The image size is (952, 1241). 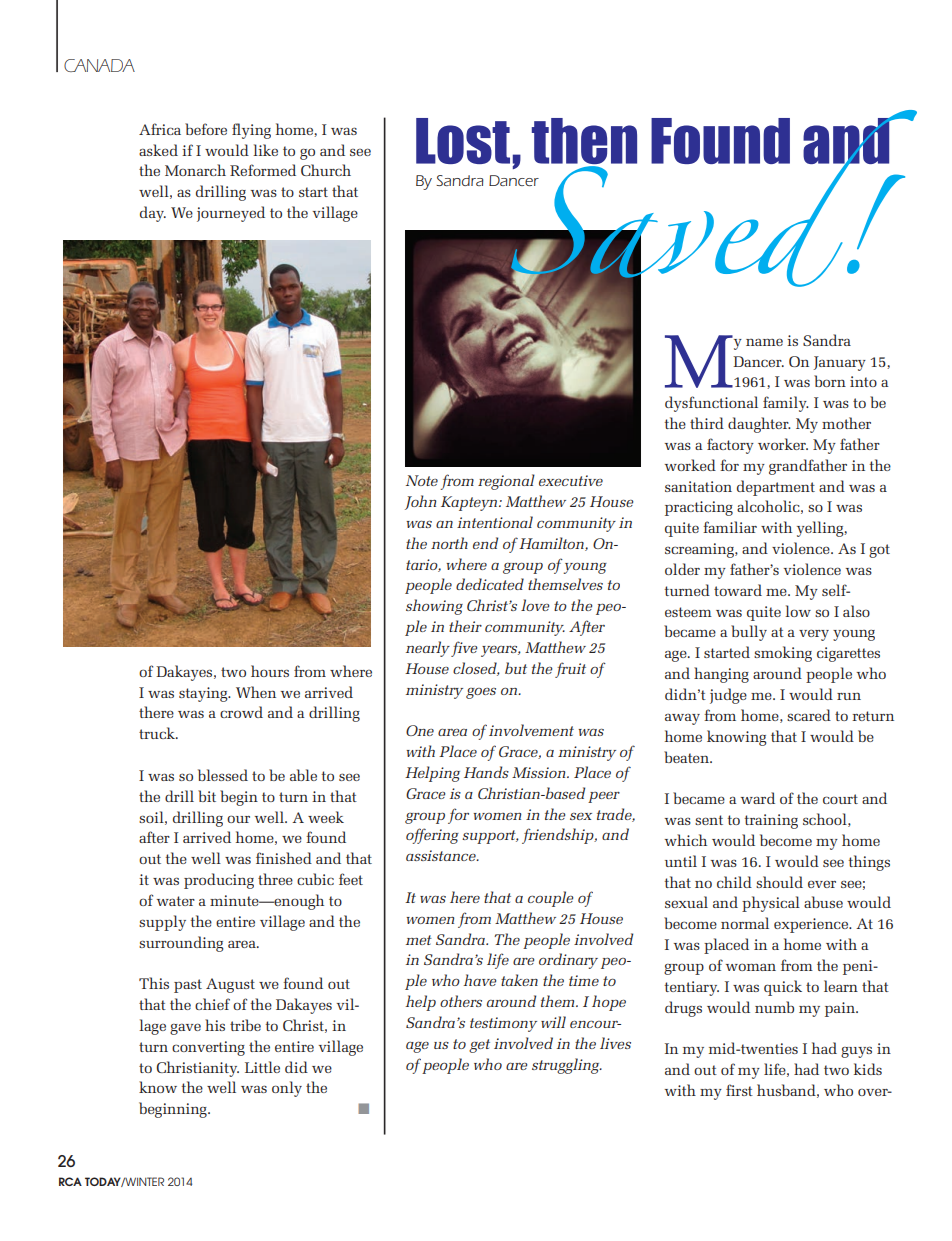 What do you see at coordinates (771, 821) in the document?
I see `training` at bounding box center [771, 821].
